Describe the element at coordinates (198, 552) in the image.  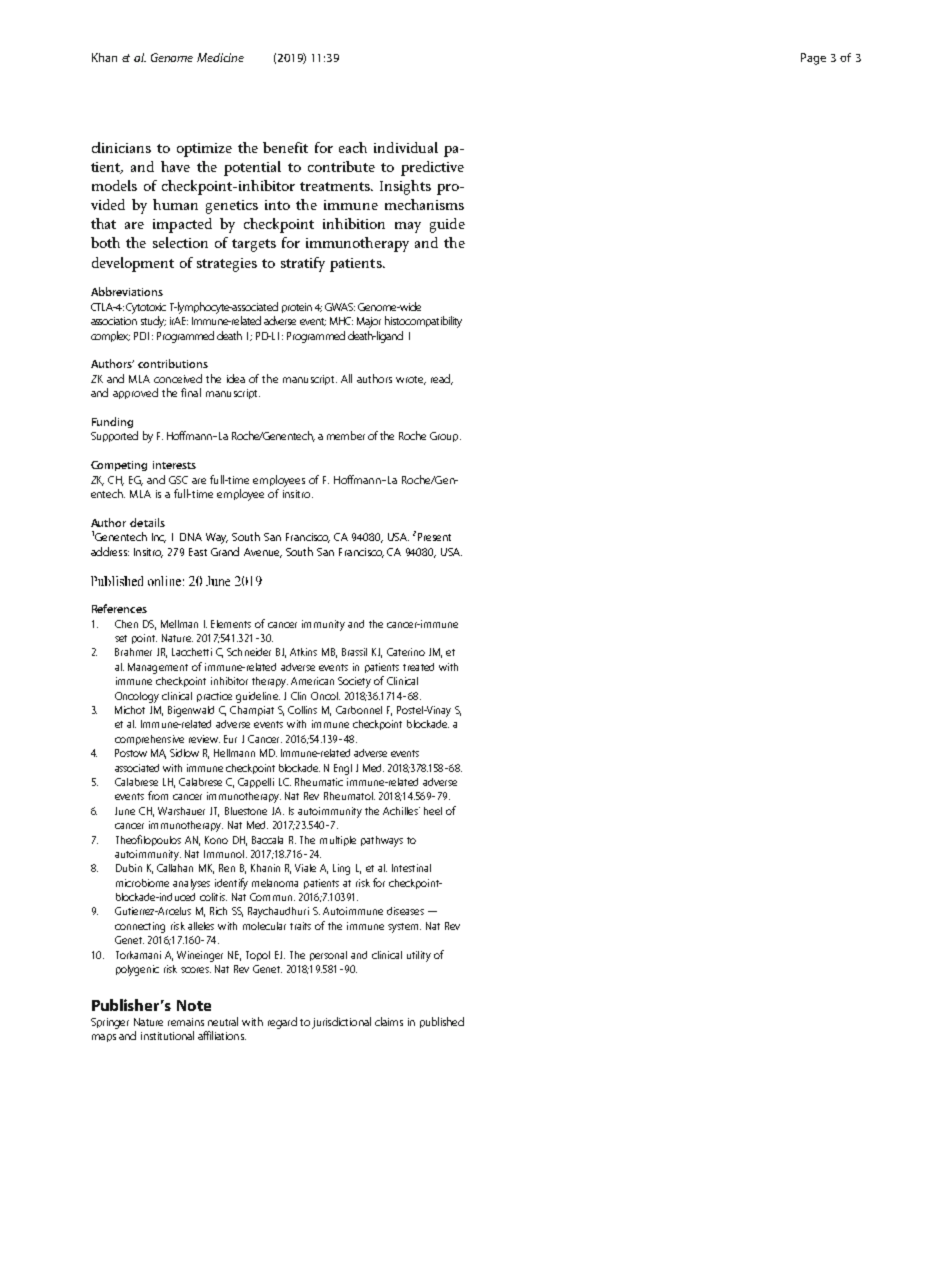
I see `East` at that location.
